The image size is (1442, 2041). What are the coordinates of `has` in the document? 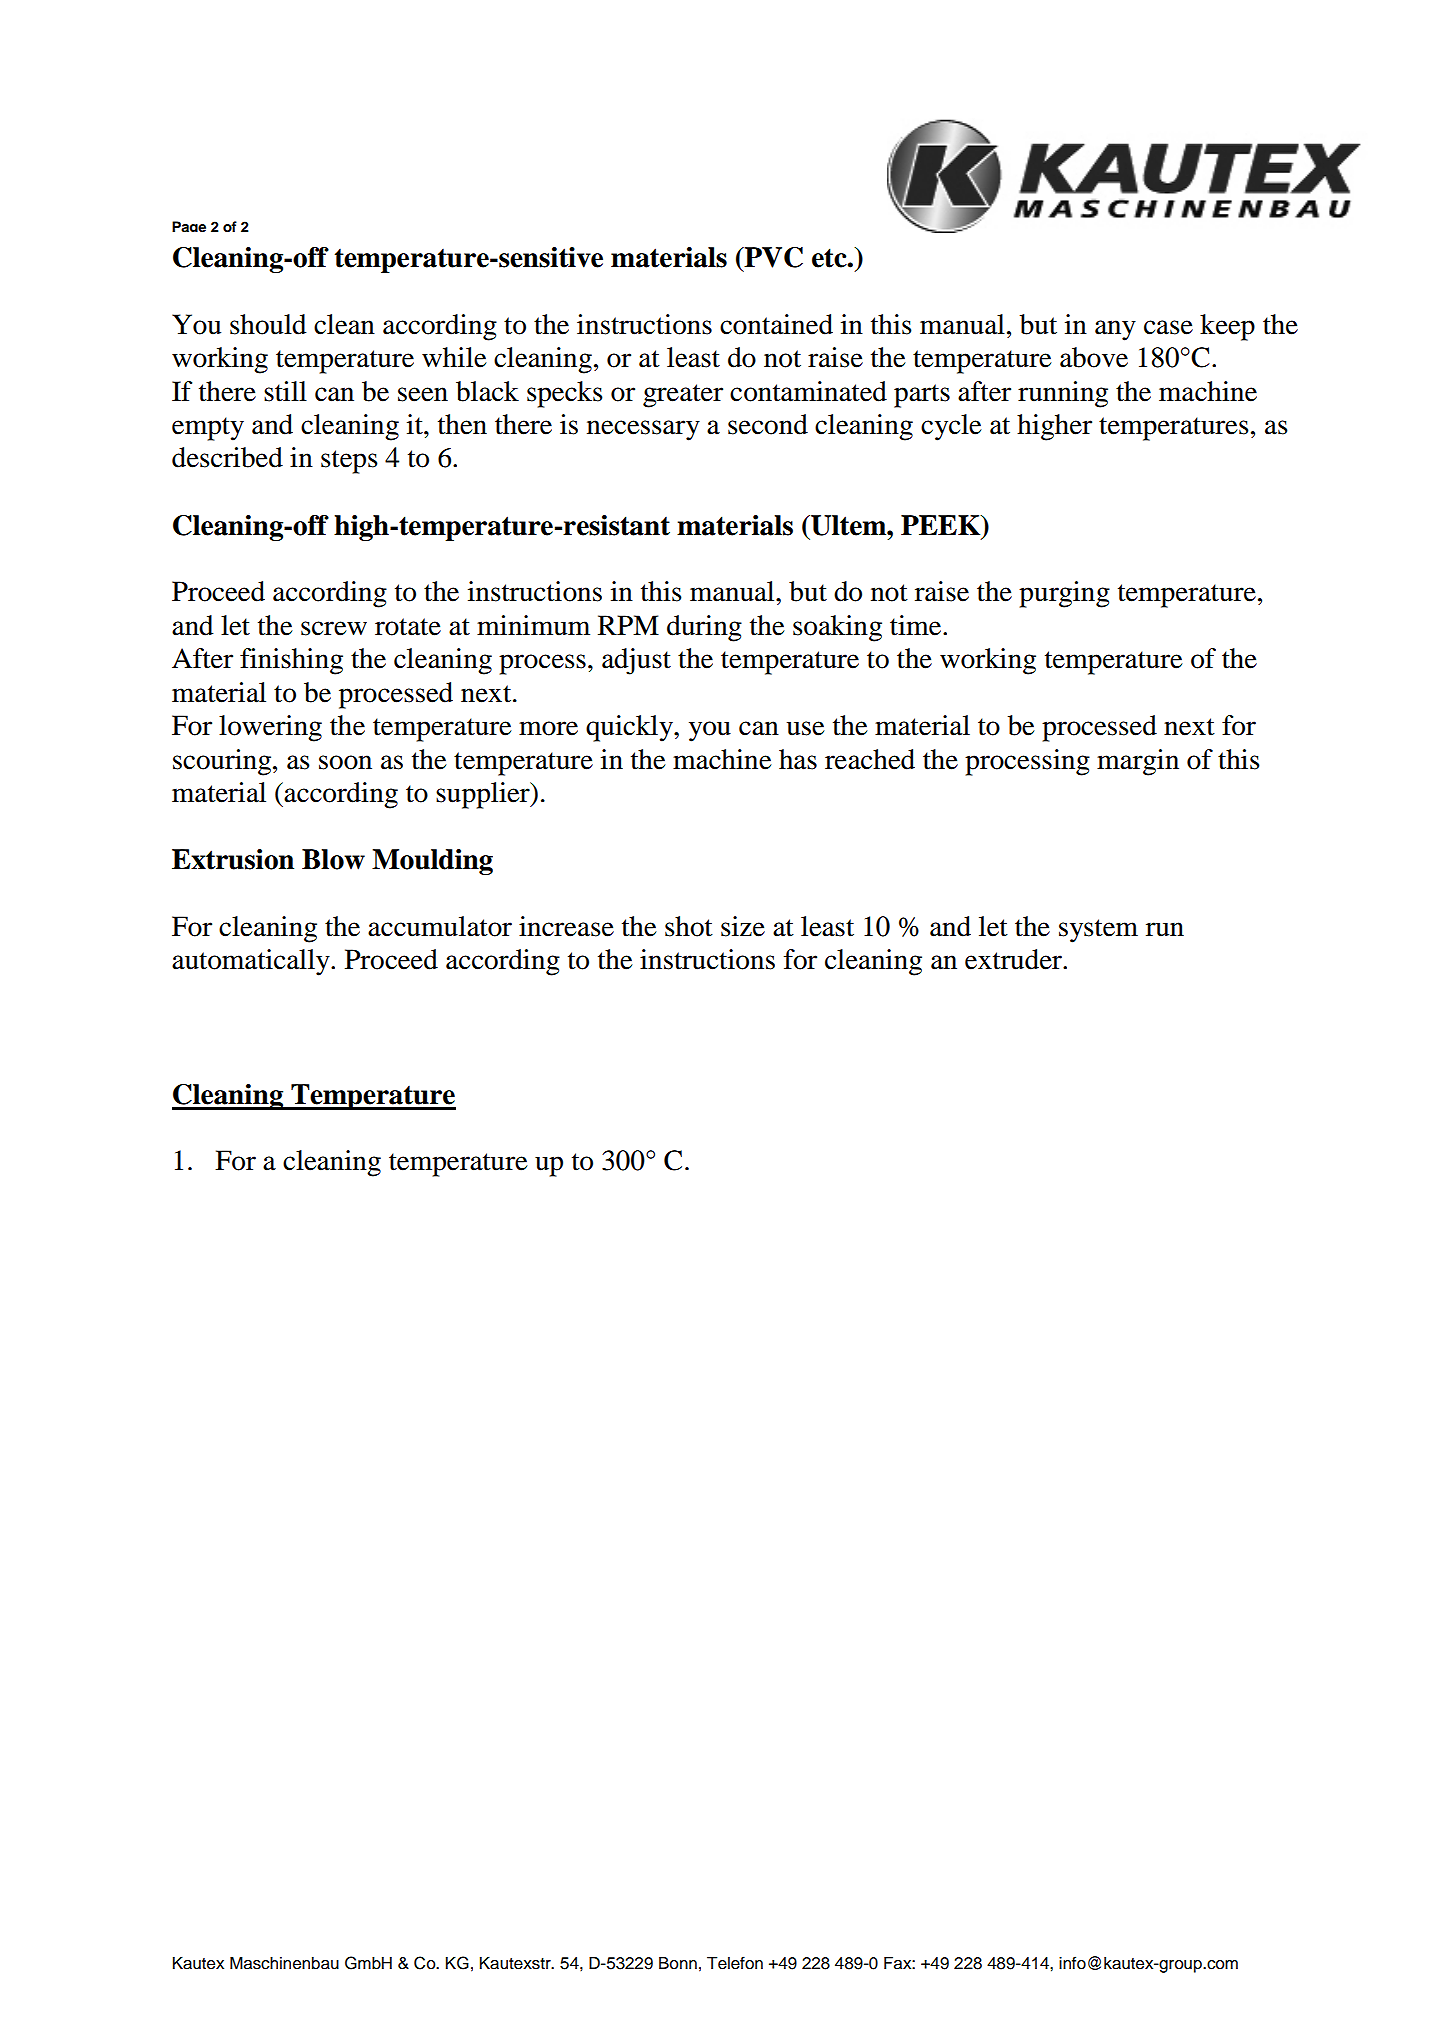 It's located at (798, 759).
